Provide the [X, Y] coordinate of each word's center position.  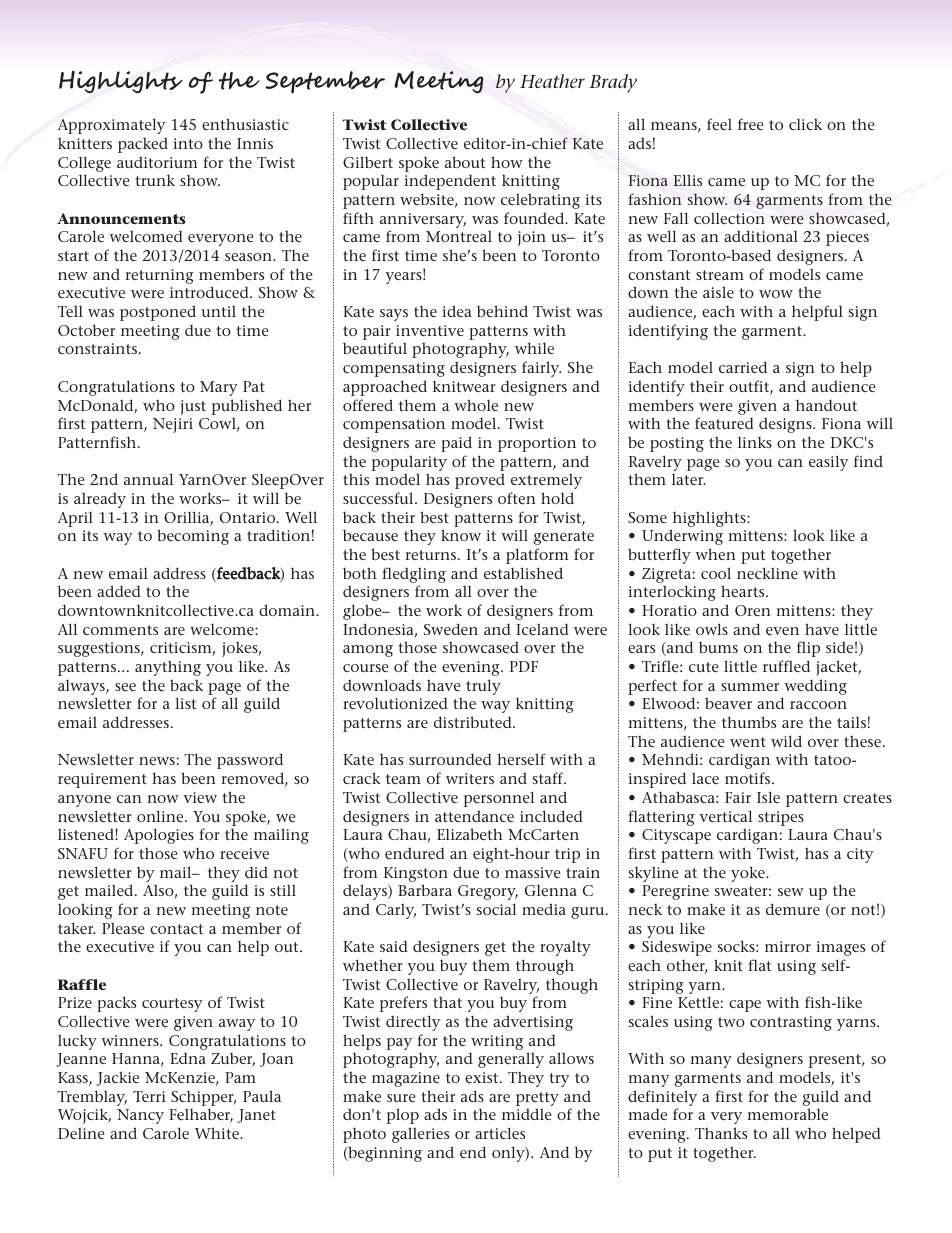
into [188, 143]
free [751, 124]
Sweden [451, 629]
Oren [753, 610]
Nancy [140, 1116]
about [465, 162]
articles [500, 1133]
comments [120, 630]
